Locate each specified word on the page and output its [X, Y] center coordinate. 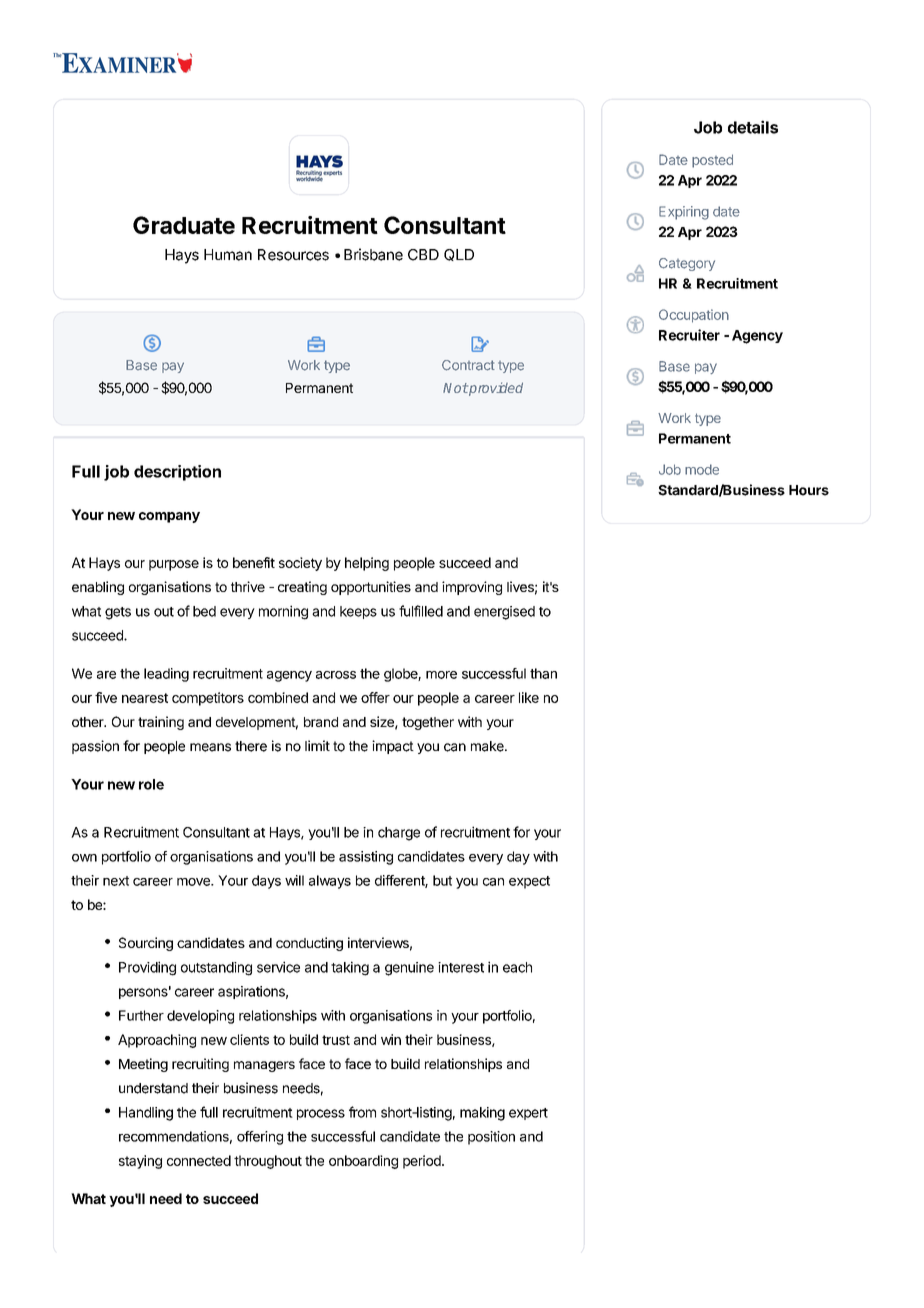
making [482, 1114]
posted [712, 161]
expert [528, 1114]
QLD [459, 255]
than [543, 673]
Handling [146, 1114]
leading [166, 675]
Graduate [184, 225]
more [441, 675]
